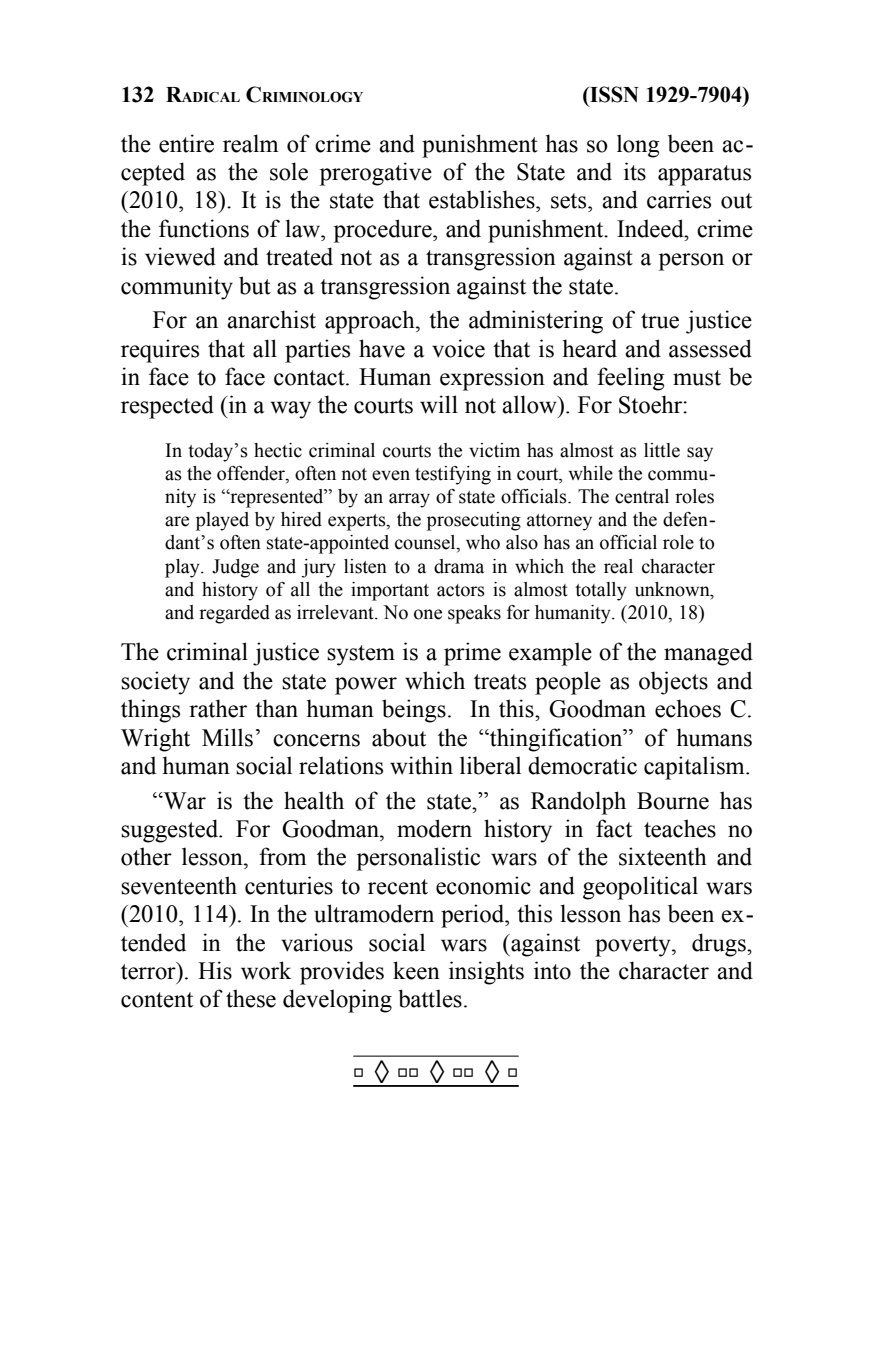 The width and height of the screenshot is (887, 1372). What do you see at coordinates (376, 174) in the screenshot?
I see `prerogative` at bounding box center [376, 174].
